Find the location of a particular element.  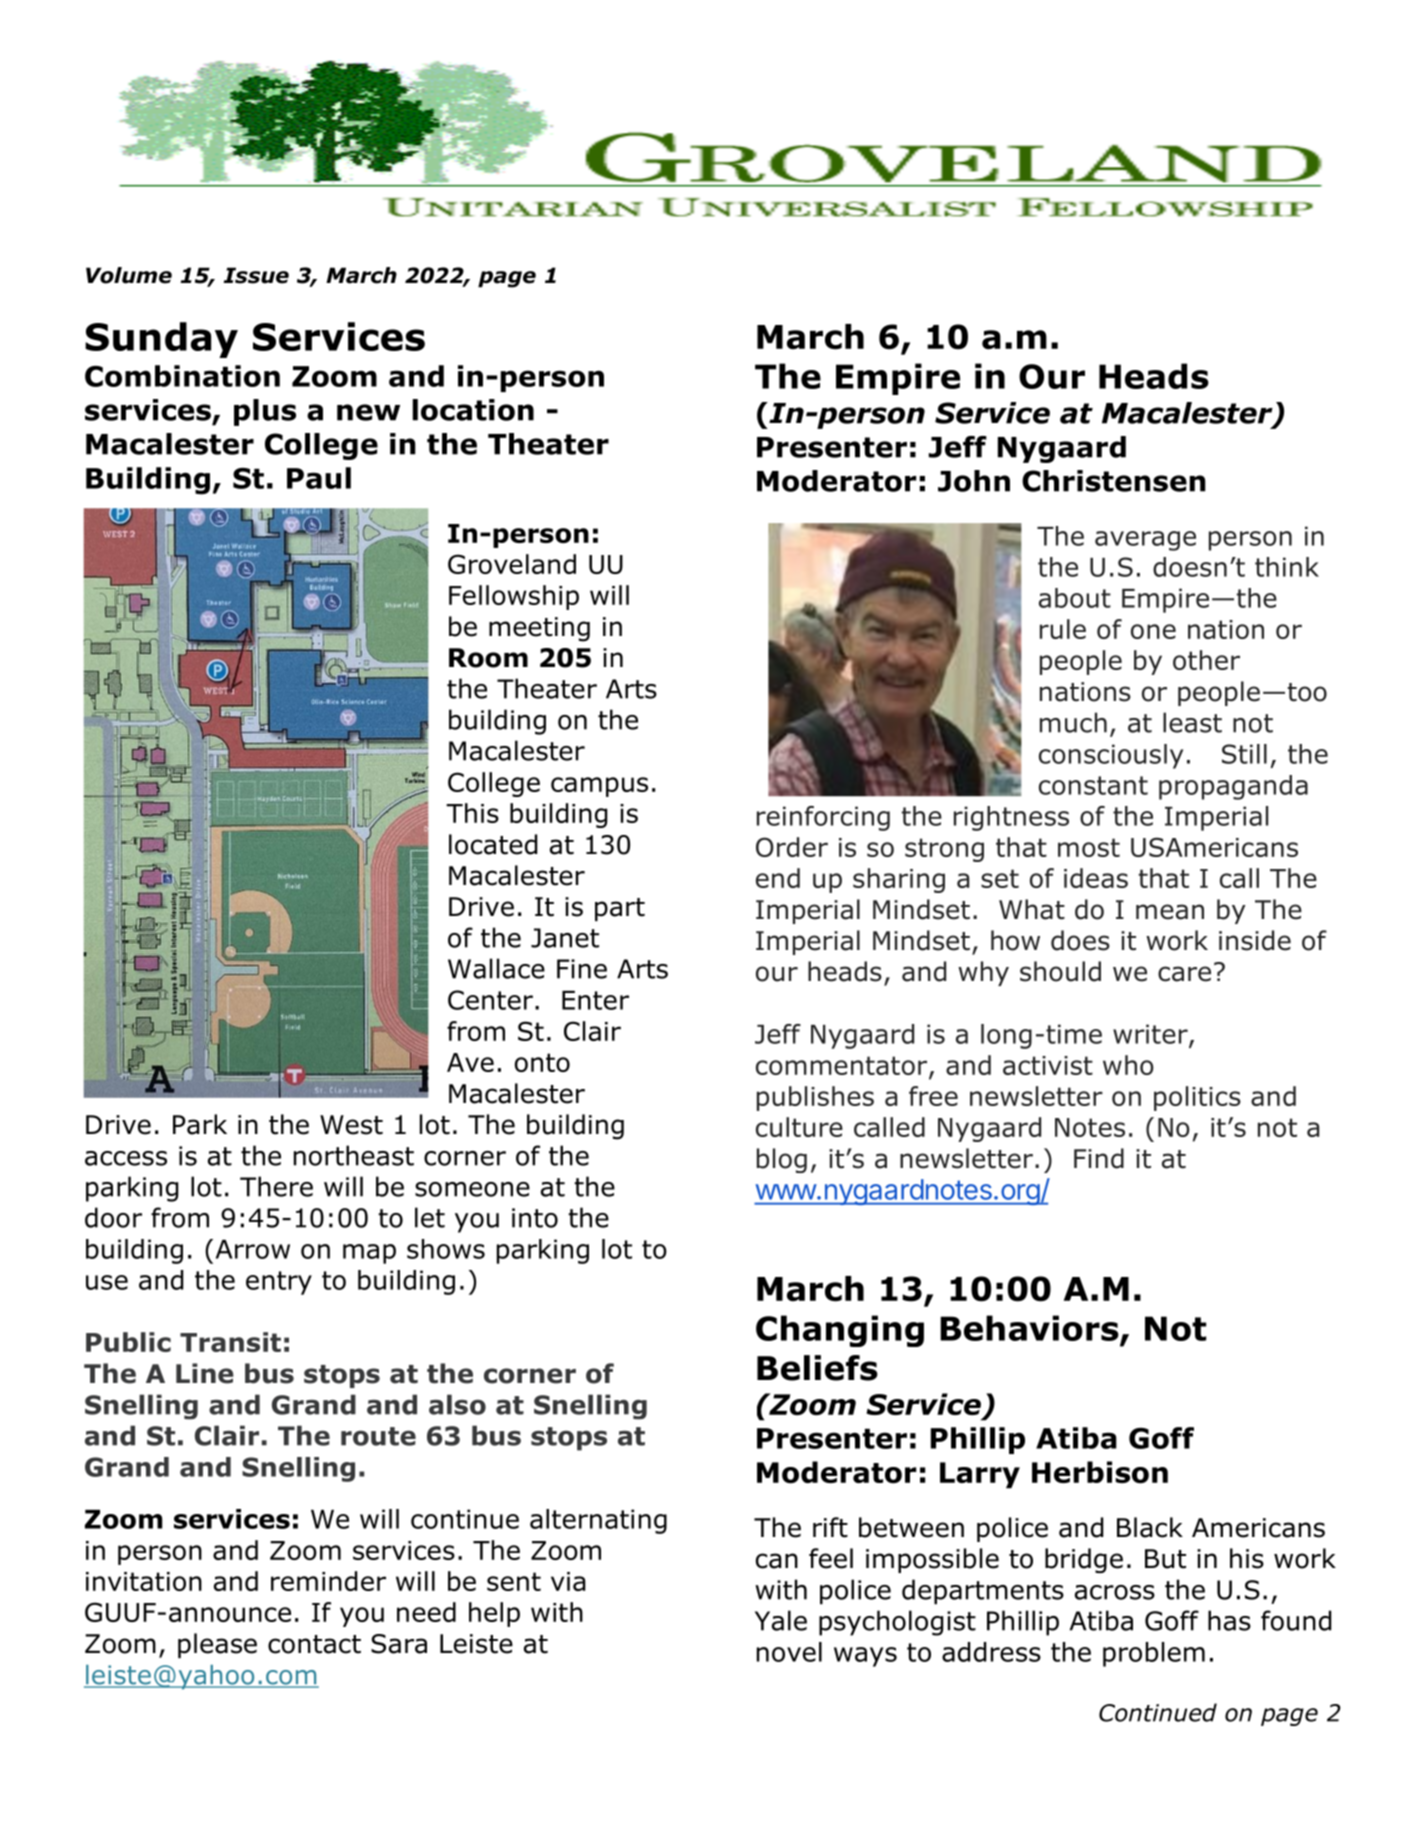

please is located at coordinates (217, 1645).
